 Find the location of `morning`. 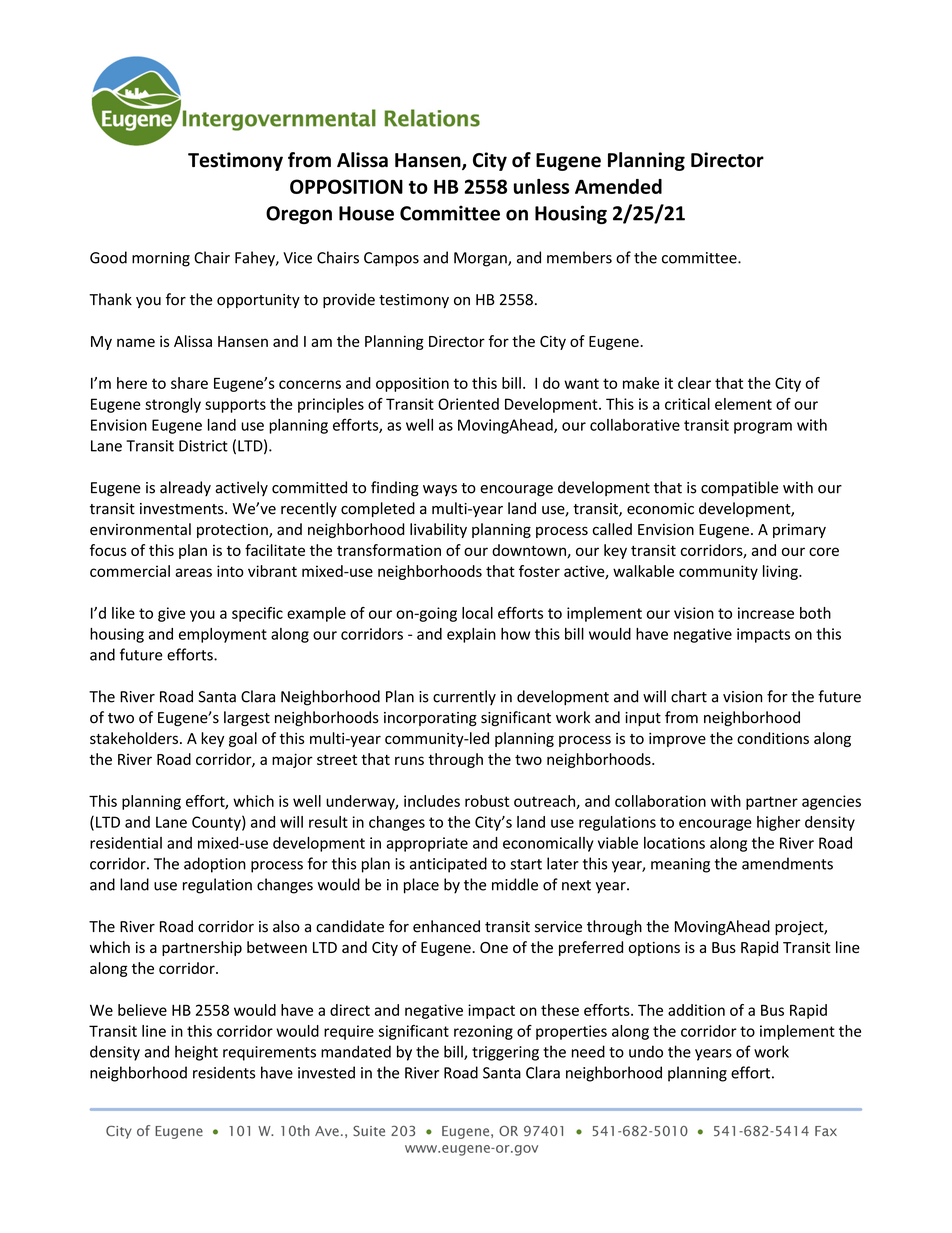

morning is located at coordinates (161, 259).
